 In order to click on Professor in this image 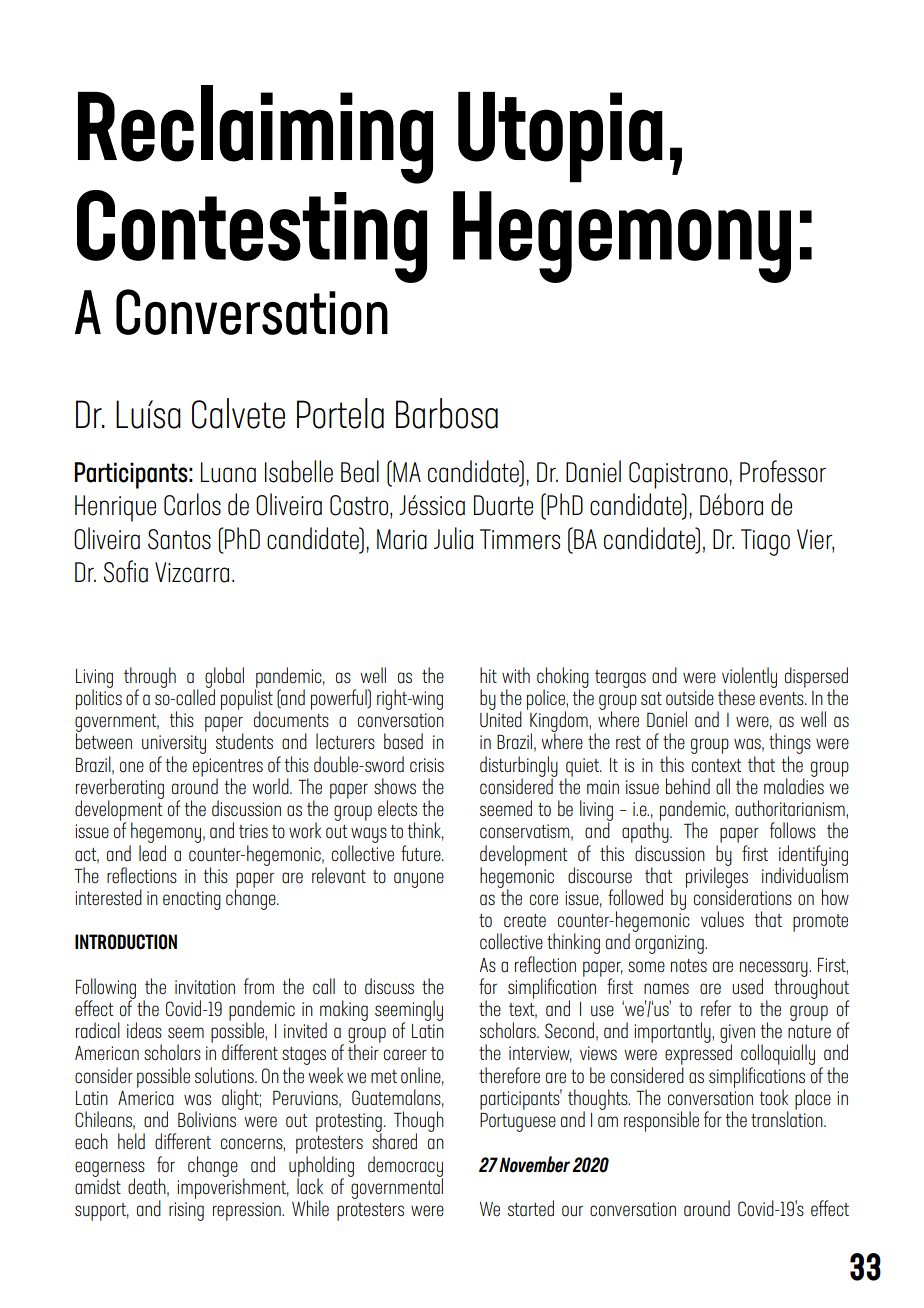, I will do `click(783, 471)`.
